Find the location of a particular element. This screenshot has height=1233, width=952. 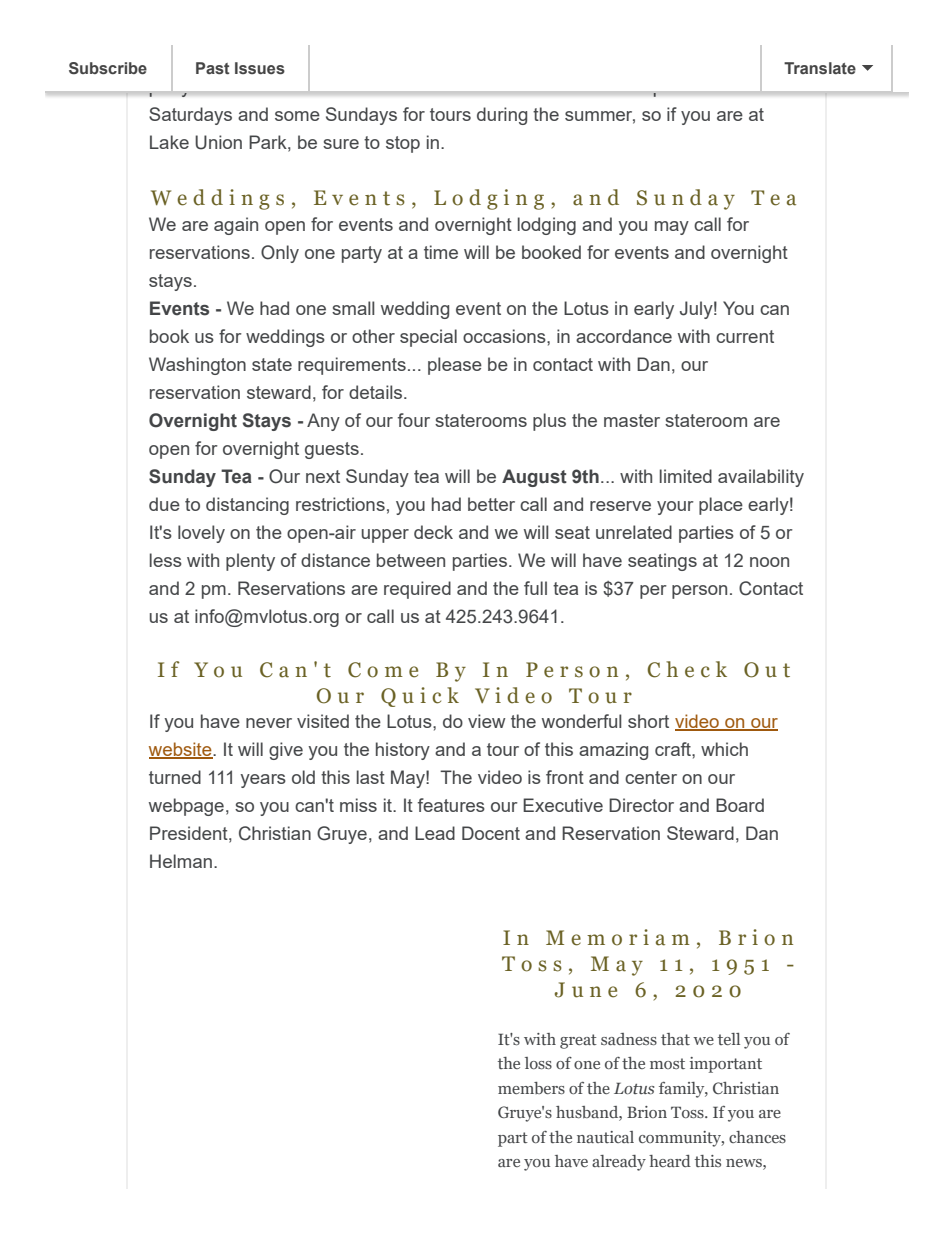

stop is located at coordinates (403, 144).
